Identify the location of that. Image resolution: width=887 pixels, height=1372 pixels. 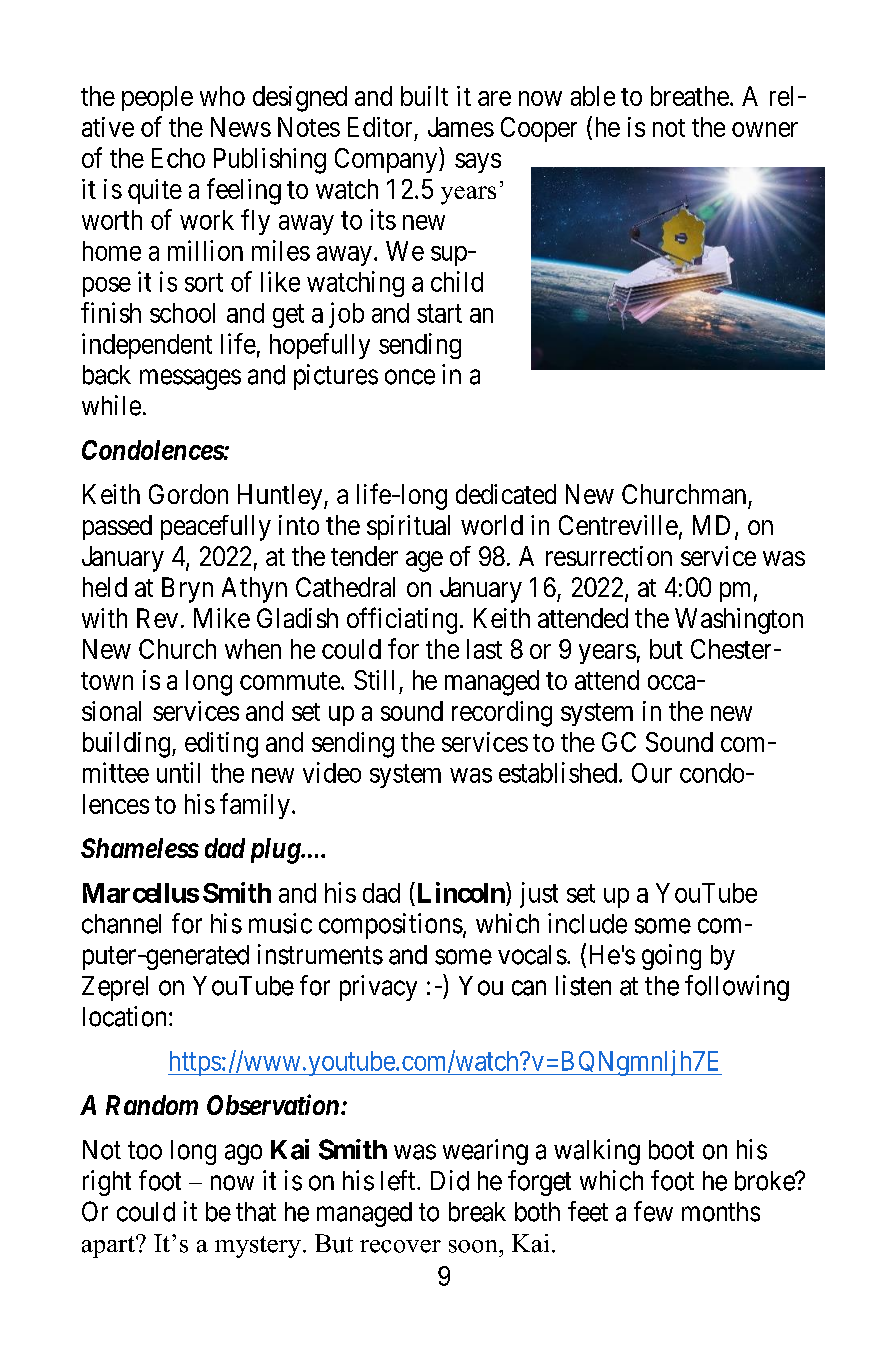
(256, 1212).
